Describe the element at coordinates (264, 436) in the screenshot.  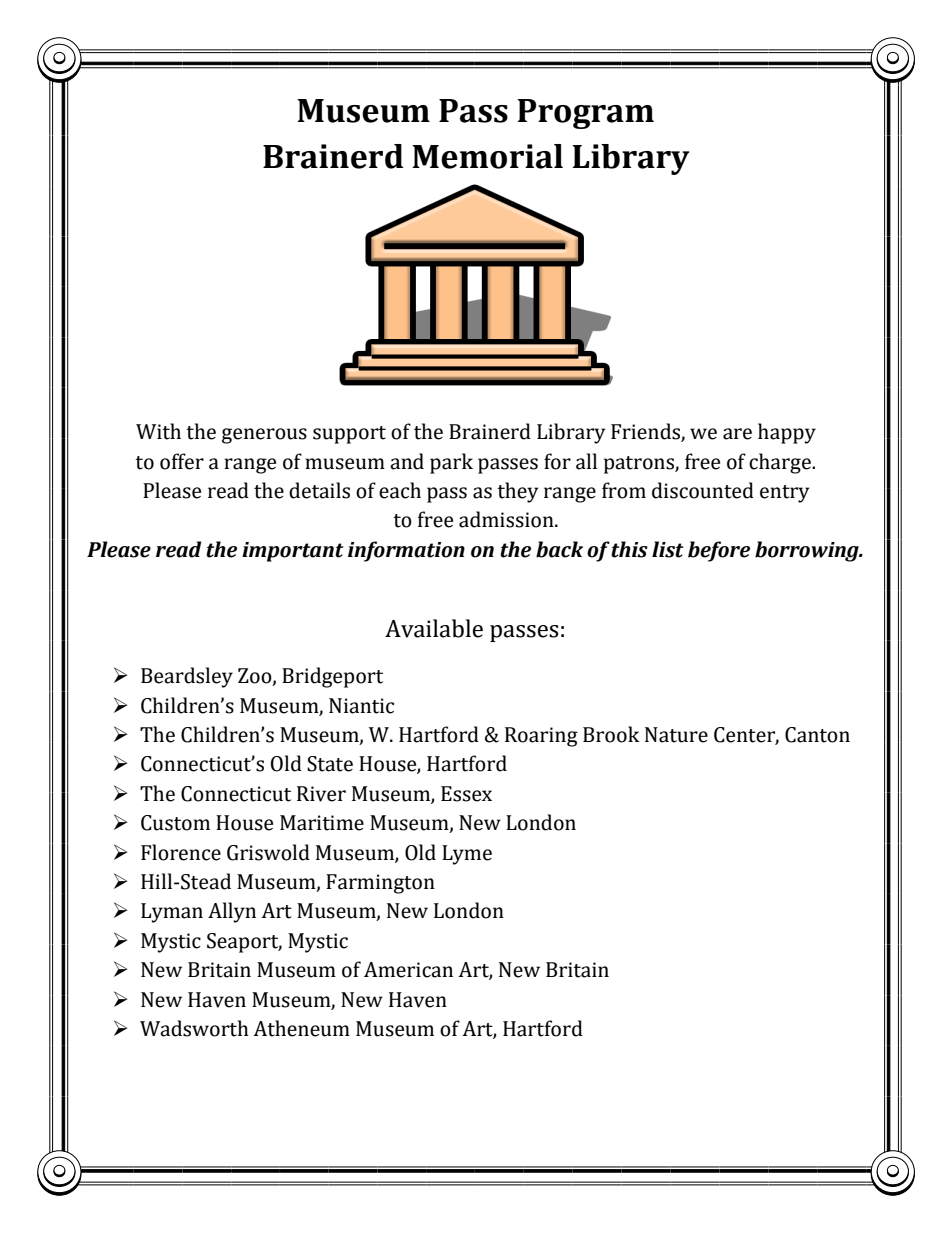
I see `generous` at that location.
